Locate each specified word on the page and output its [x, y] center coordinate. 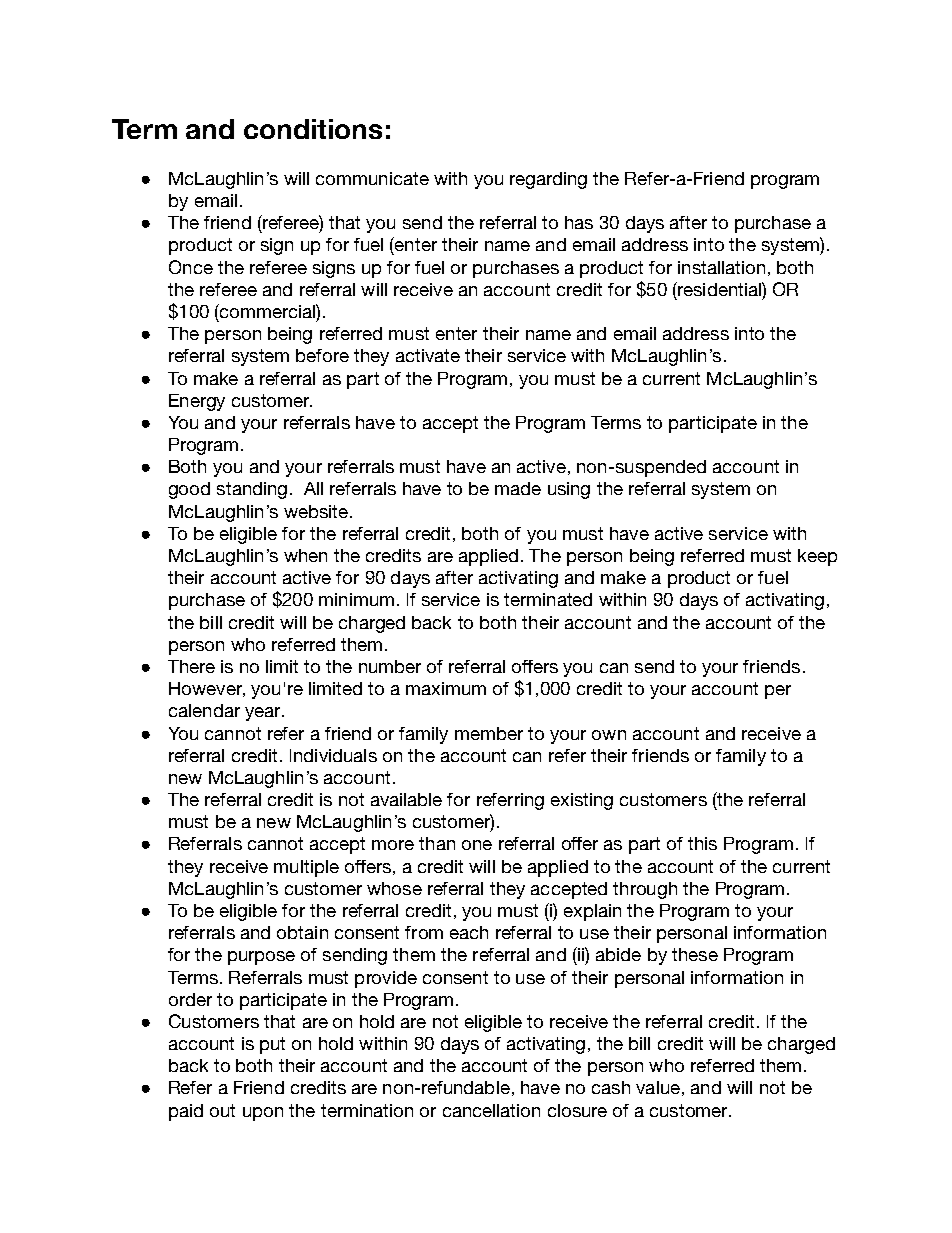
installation [721, 267]
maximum [446, 688]
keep [817, 557]
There [191, 666]
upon [263, 1114]
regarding [548, 180]
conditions [313, 129]
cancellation [491, 1110]
